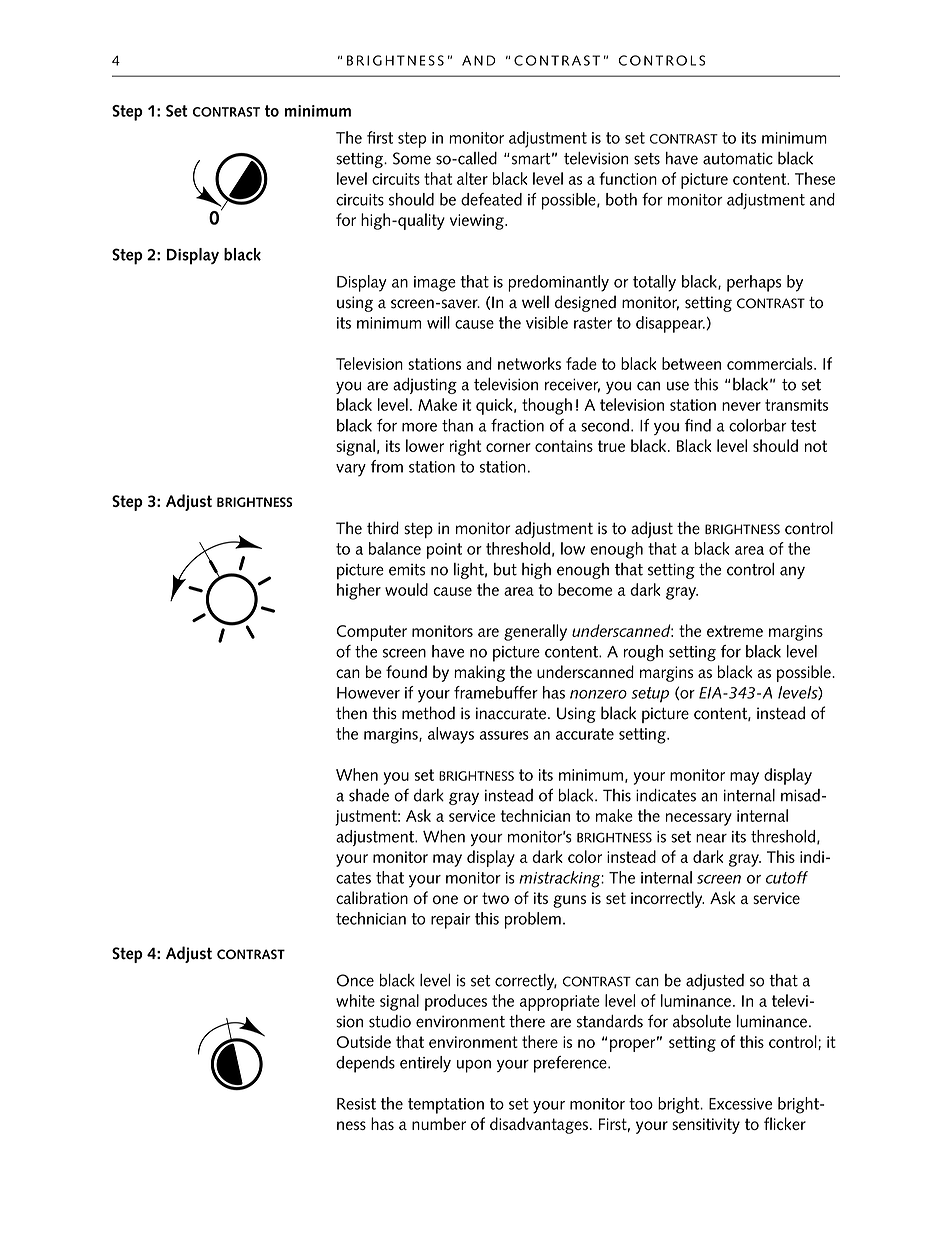  I want to click on entirely, so click(425, 1064).
